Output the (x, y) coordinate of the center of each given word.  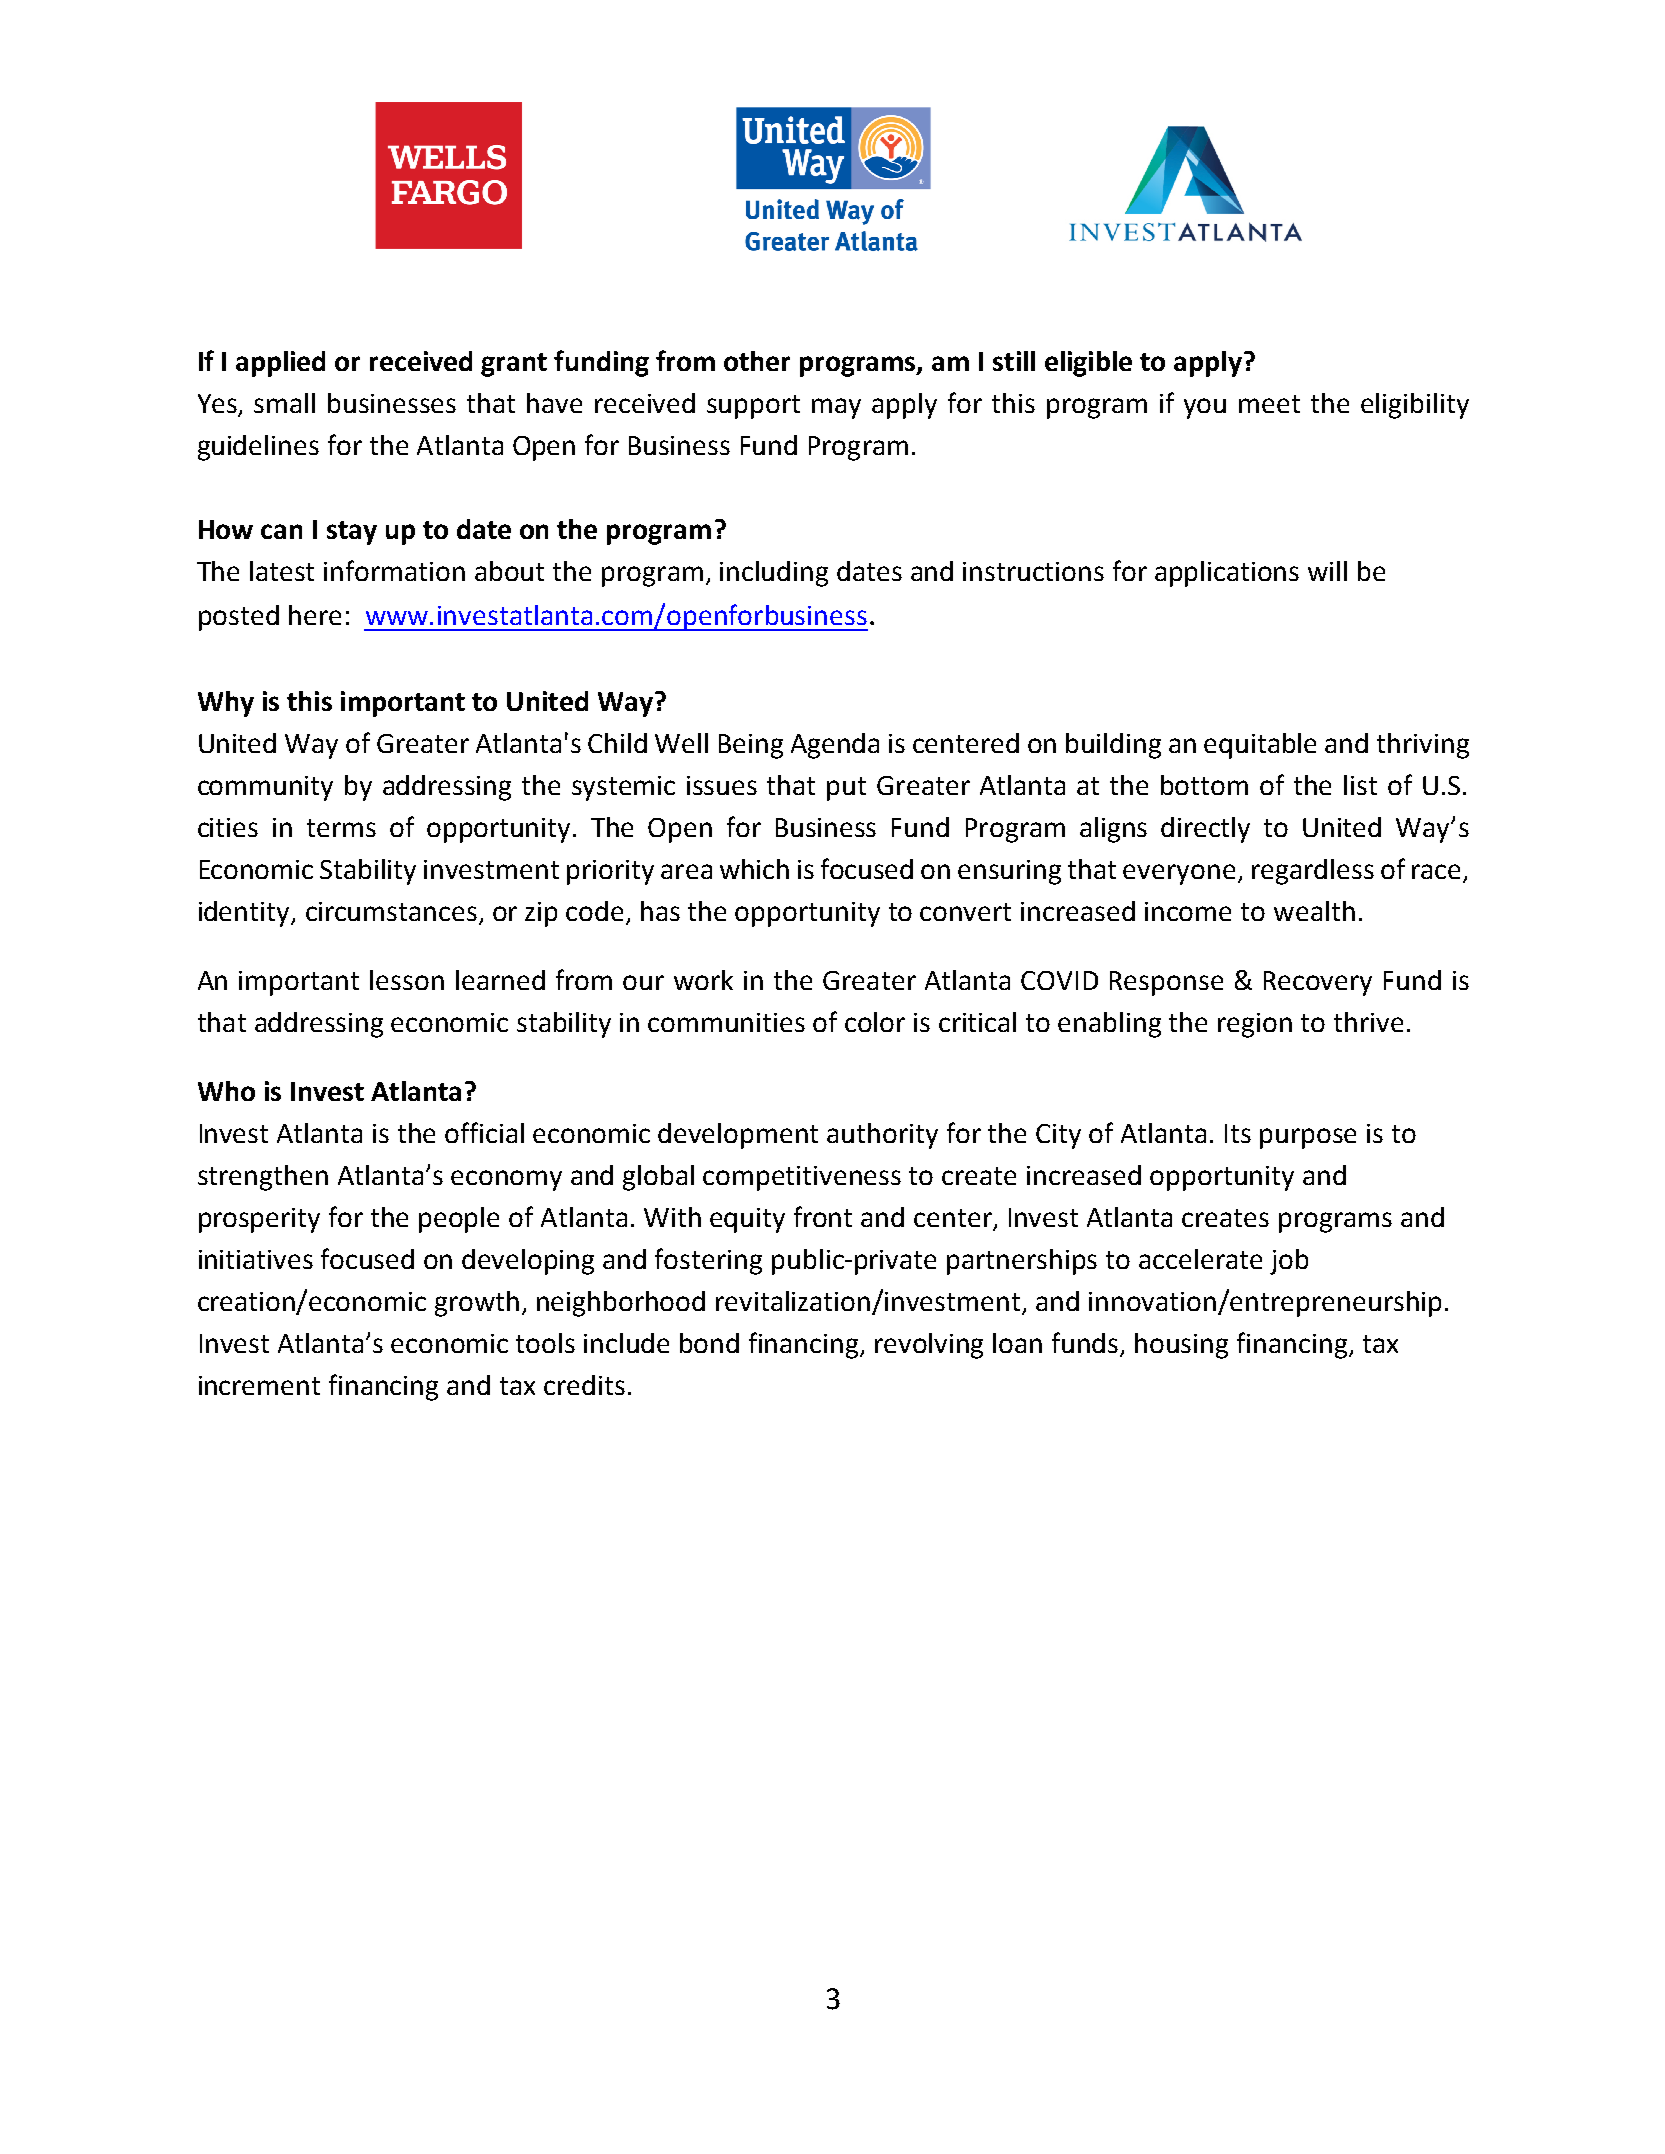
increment (259, 1385)
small (284, 403)
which (754, 869)
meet (1269, 404)
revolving (929, 1346)
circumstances (391, 911)
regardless (1313, 872)
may (836, 408)
